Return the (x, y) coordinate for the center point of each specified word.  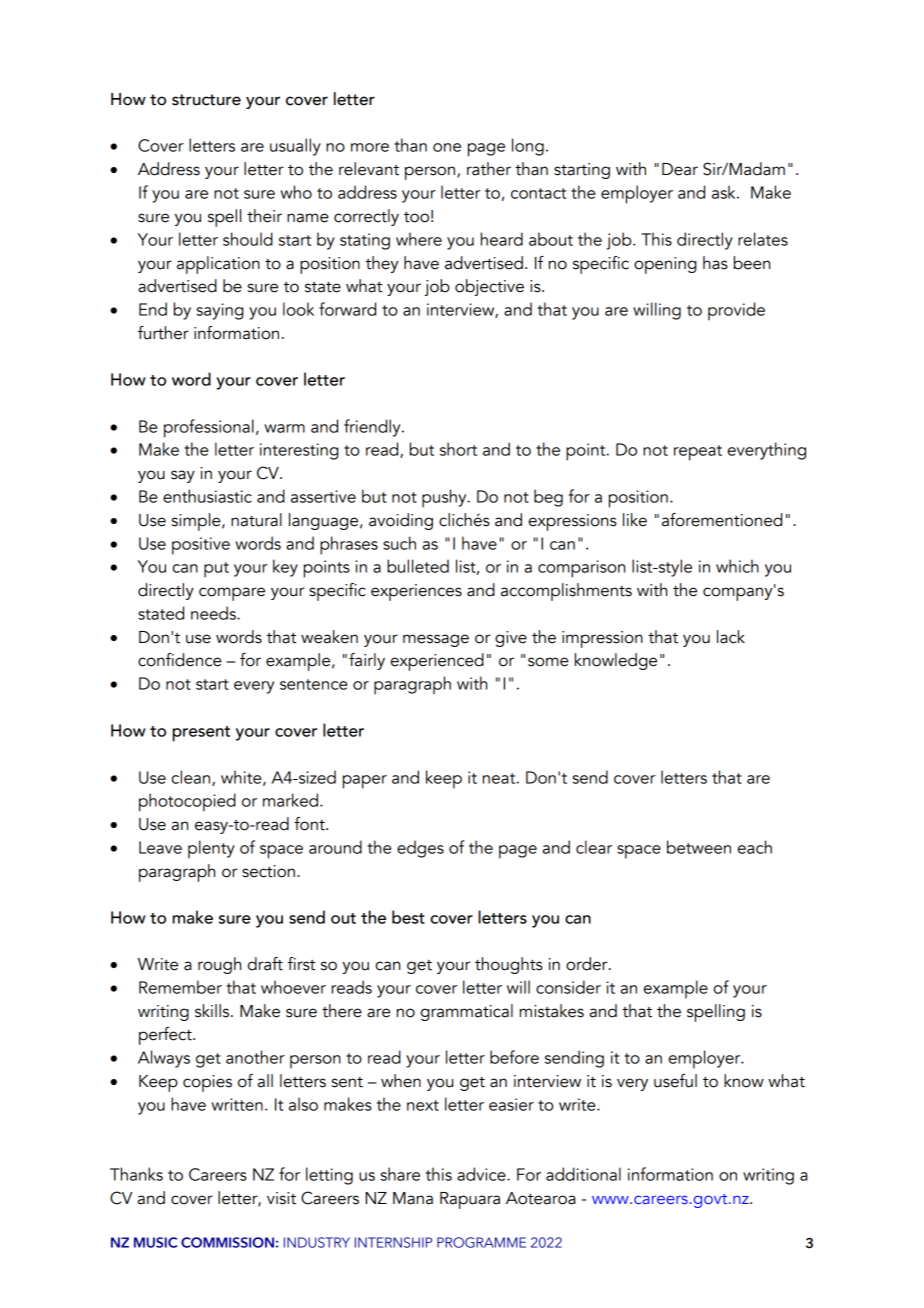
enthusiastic (207, 496)
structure (206, 100)
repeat (698, 453)
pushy (445, 498)
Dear (680, 169)
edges (420, 849)
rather (489, 169)
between (699, 847)
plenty (211, 849)
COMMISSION (227, 1242)
